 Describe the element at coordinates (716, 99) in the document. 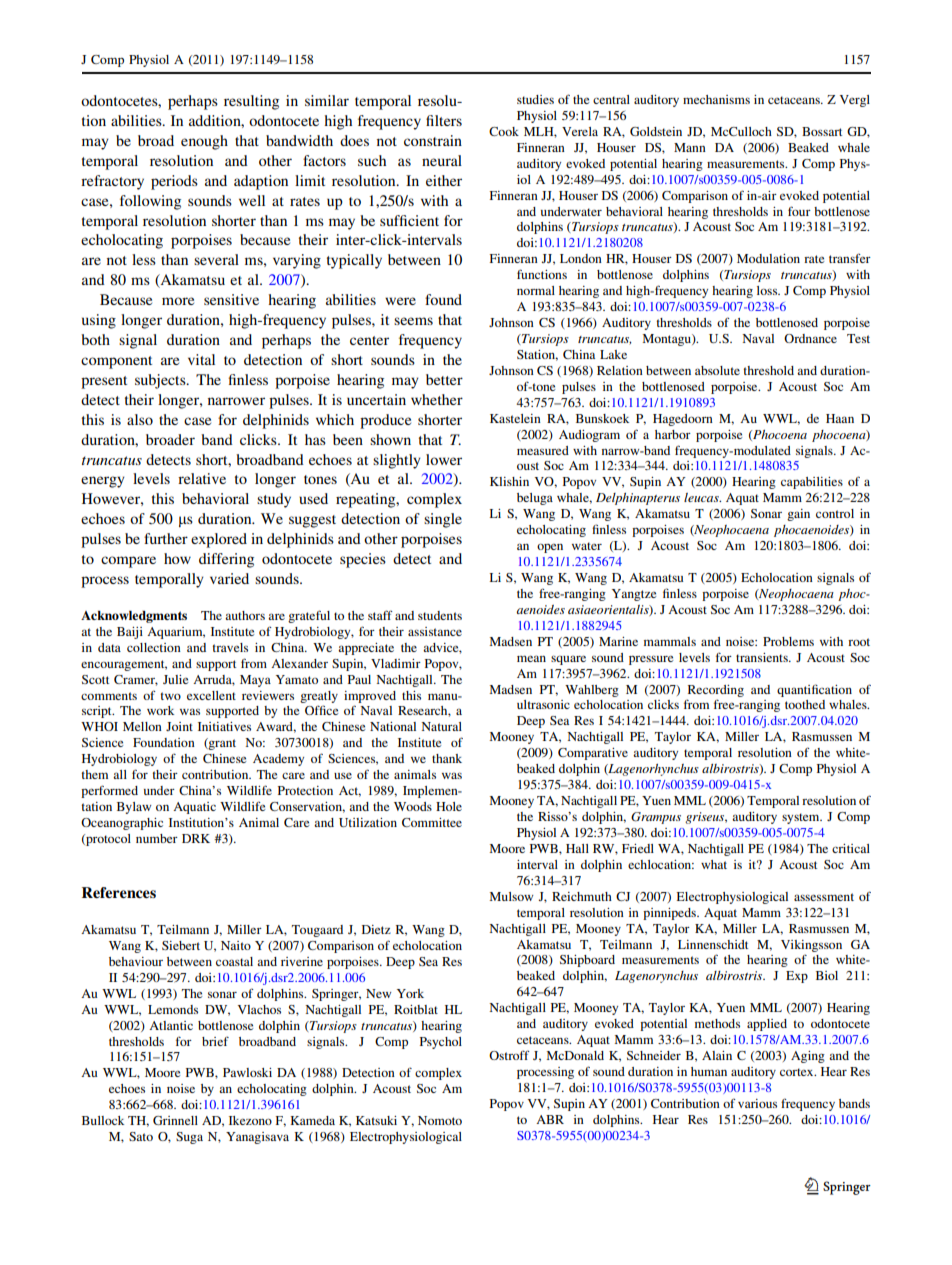

I see `mechanisms` at that location.
